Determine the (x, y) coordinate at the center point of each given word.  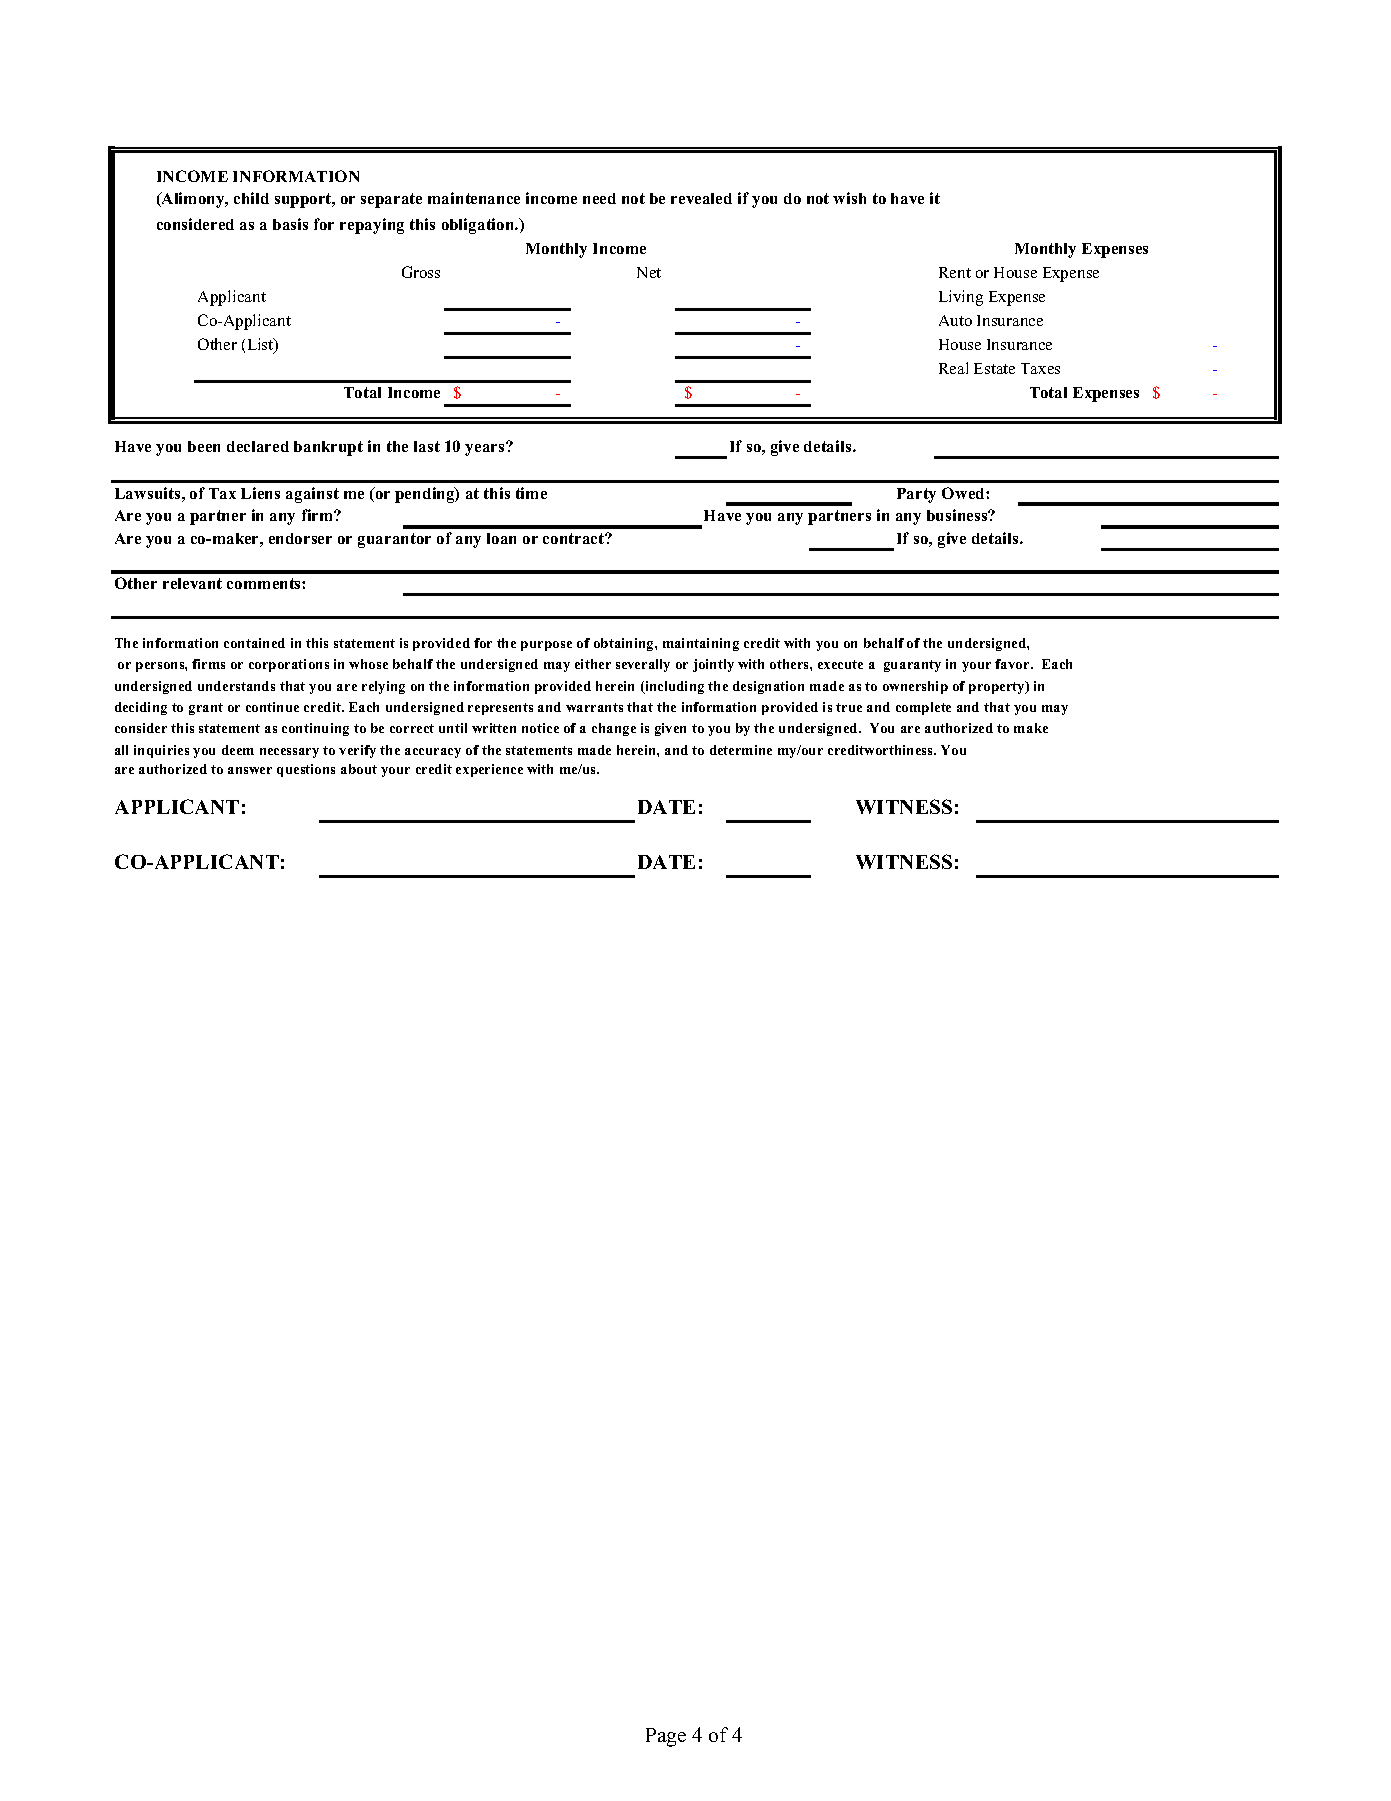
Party (916, 495)
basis (290, 224)
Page (666, 1737)
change (614, 729)
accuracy (433, 753)
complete (923, 708)
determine (741, 750)
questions (306, 770)
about (359, 769)
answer (250, 770)
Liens (260, 493)
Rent (955, 272)
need (599, 198)
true (849, 707)
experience (489, 770)
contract (574, 538)
